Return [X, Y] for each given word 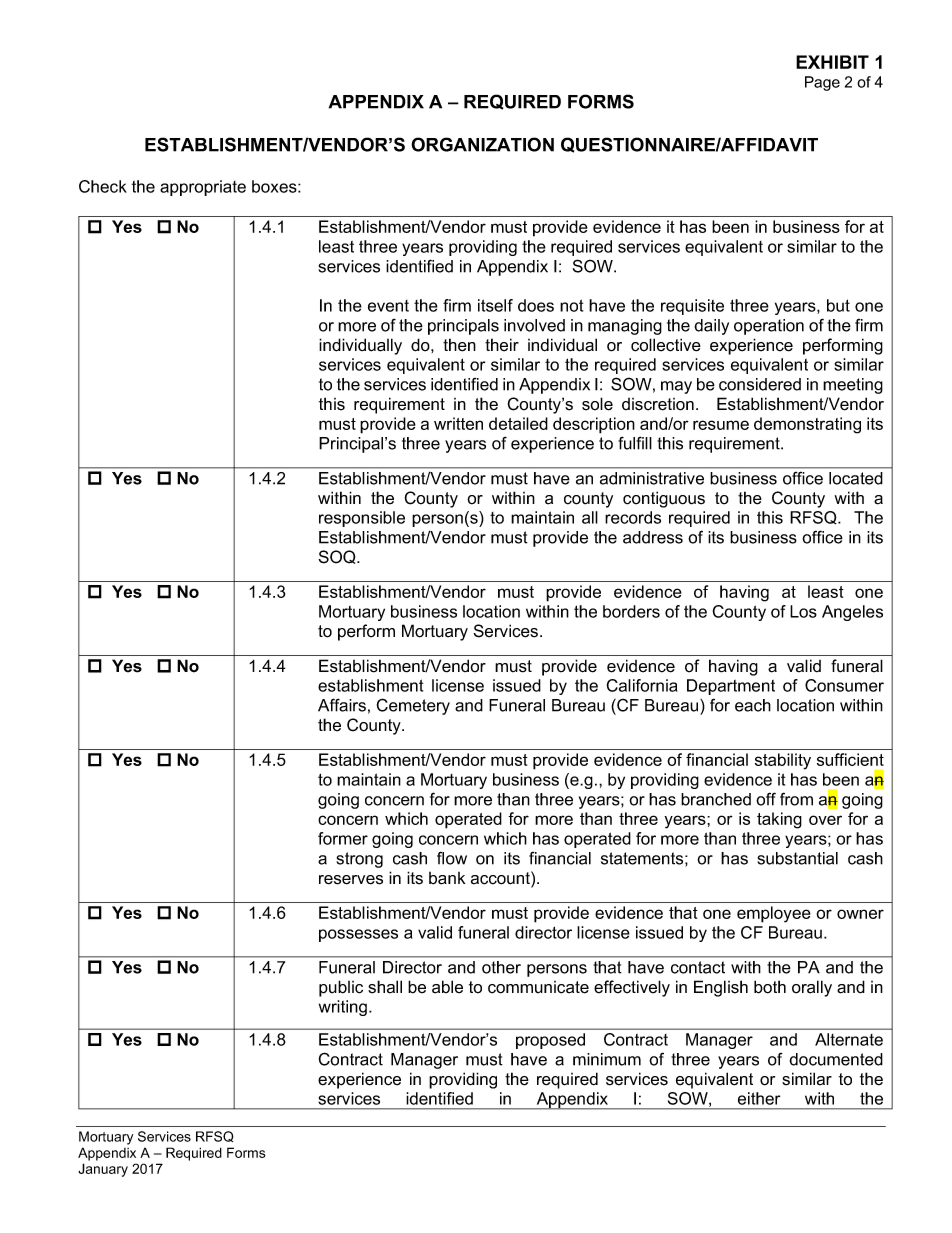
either [759, 1098]
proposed [550, 1041]
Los [803, 611]
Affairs [342, 705]
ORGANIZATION [482, 144]
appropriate [203, 188]
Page [822, 83]
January [103, 1170]
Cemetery [413, 706]
